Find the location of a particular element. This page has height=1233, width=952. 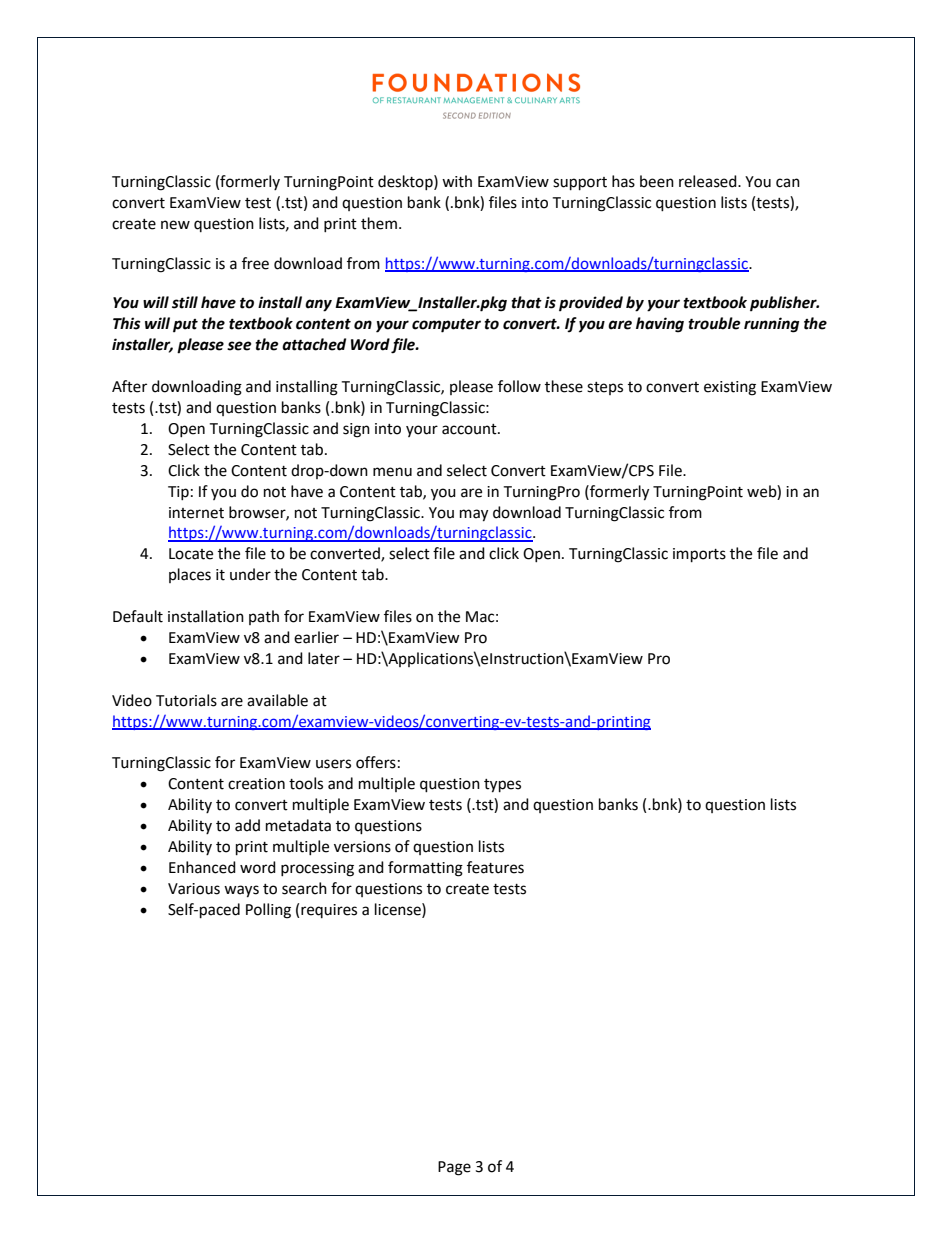

account is located at coordinates (470, 429).
